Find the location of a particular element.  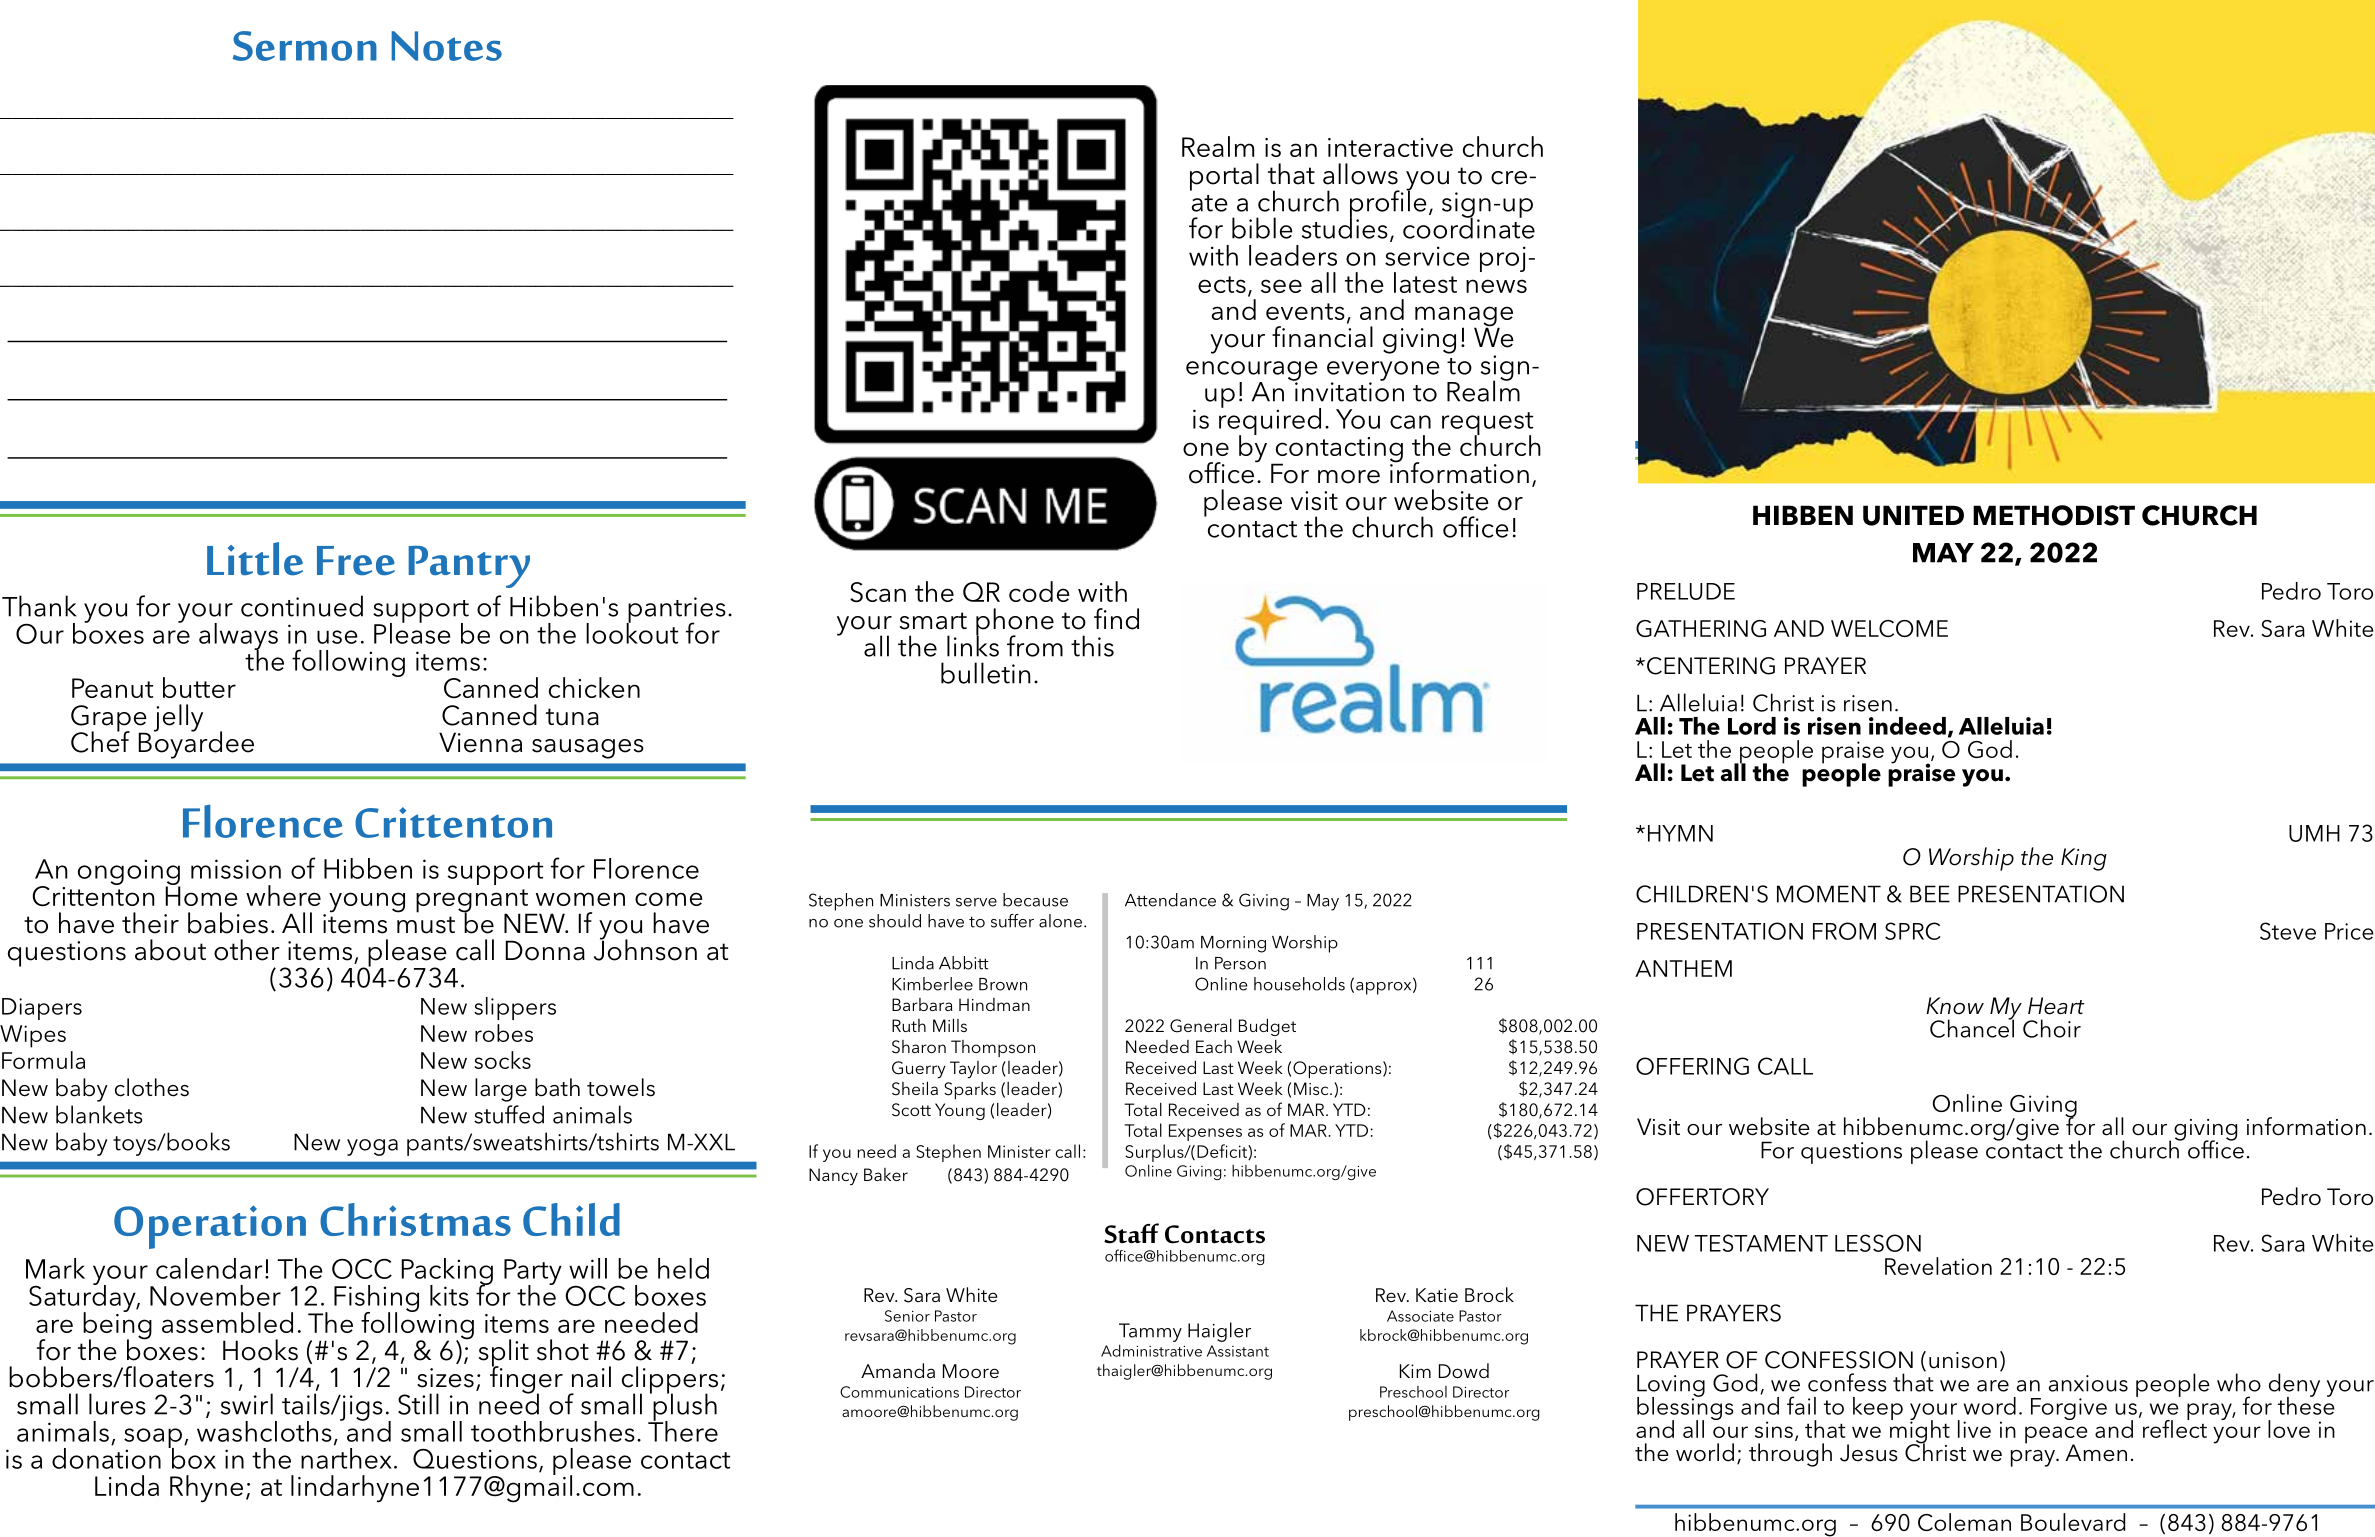

narthex is located at coordinates (346, 1458).
